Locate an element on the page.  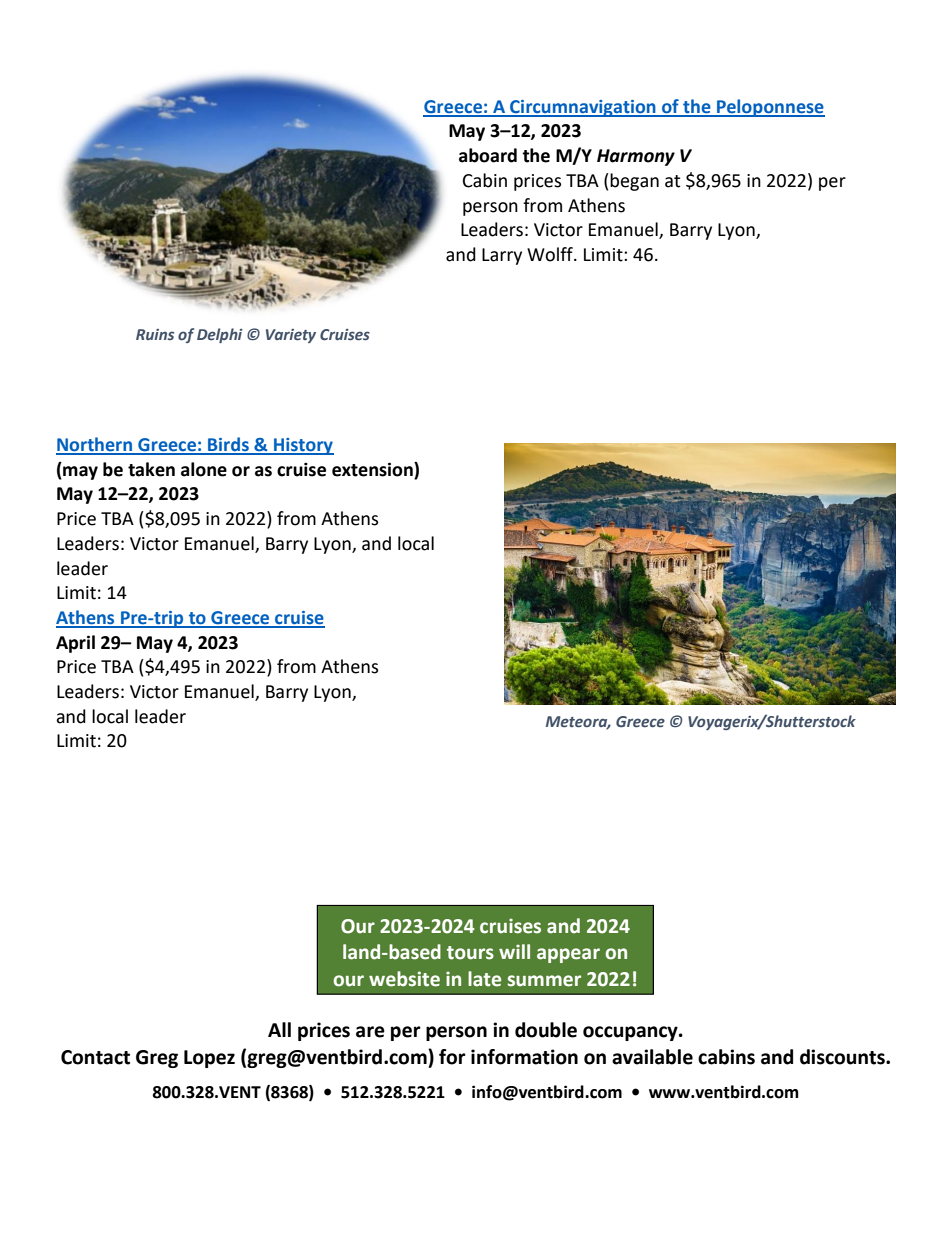
April is located at coordinates (75, 644).
